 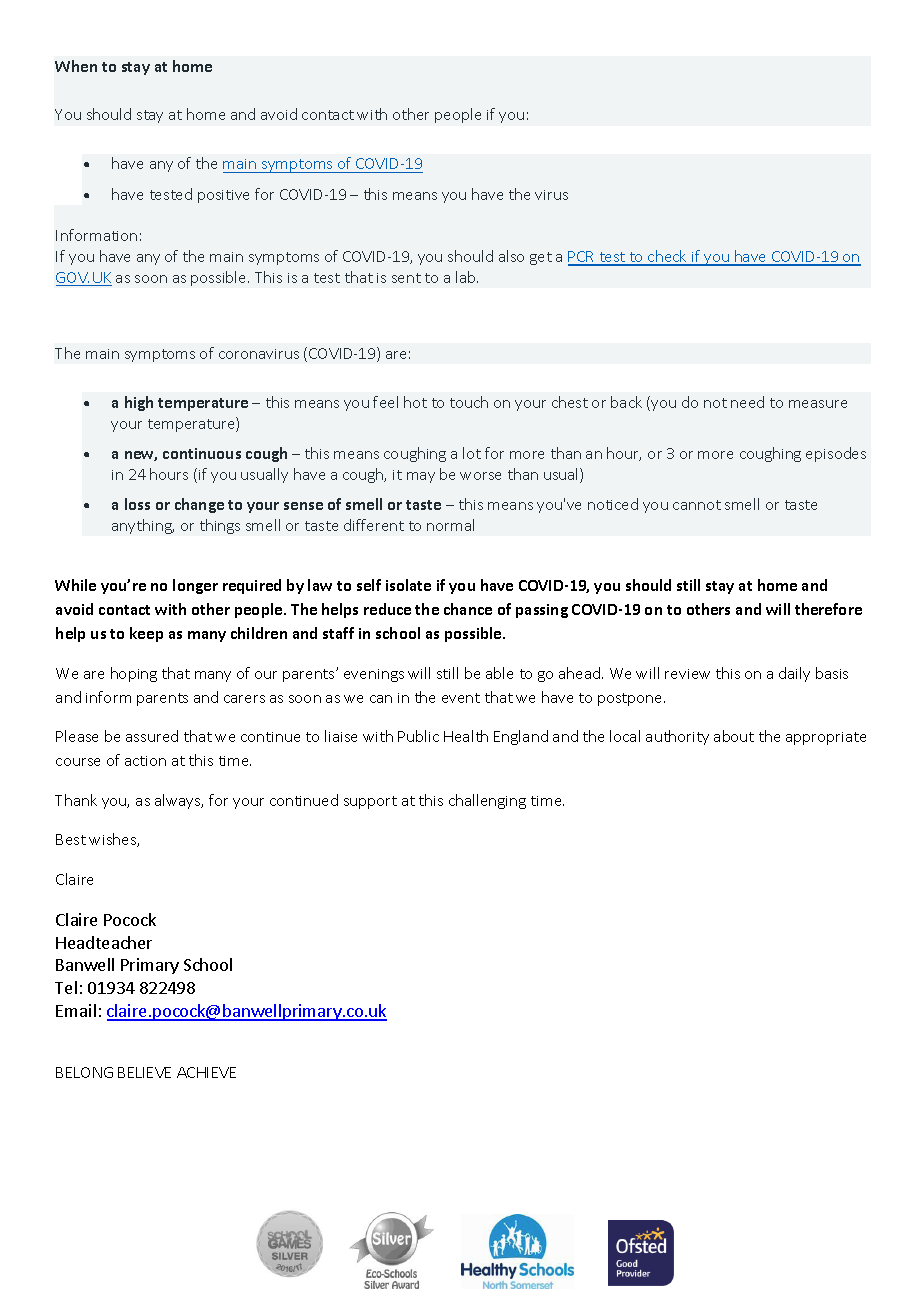 I want to click on high, so click(x=139, y=403).
